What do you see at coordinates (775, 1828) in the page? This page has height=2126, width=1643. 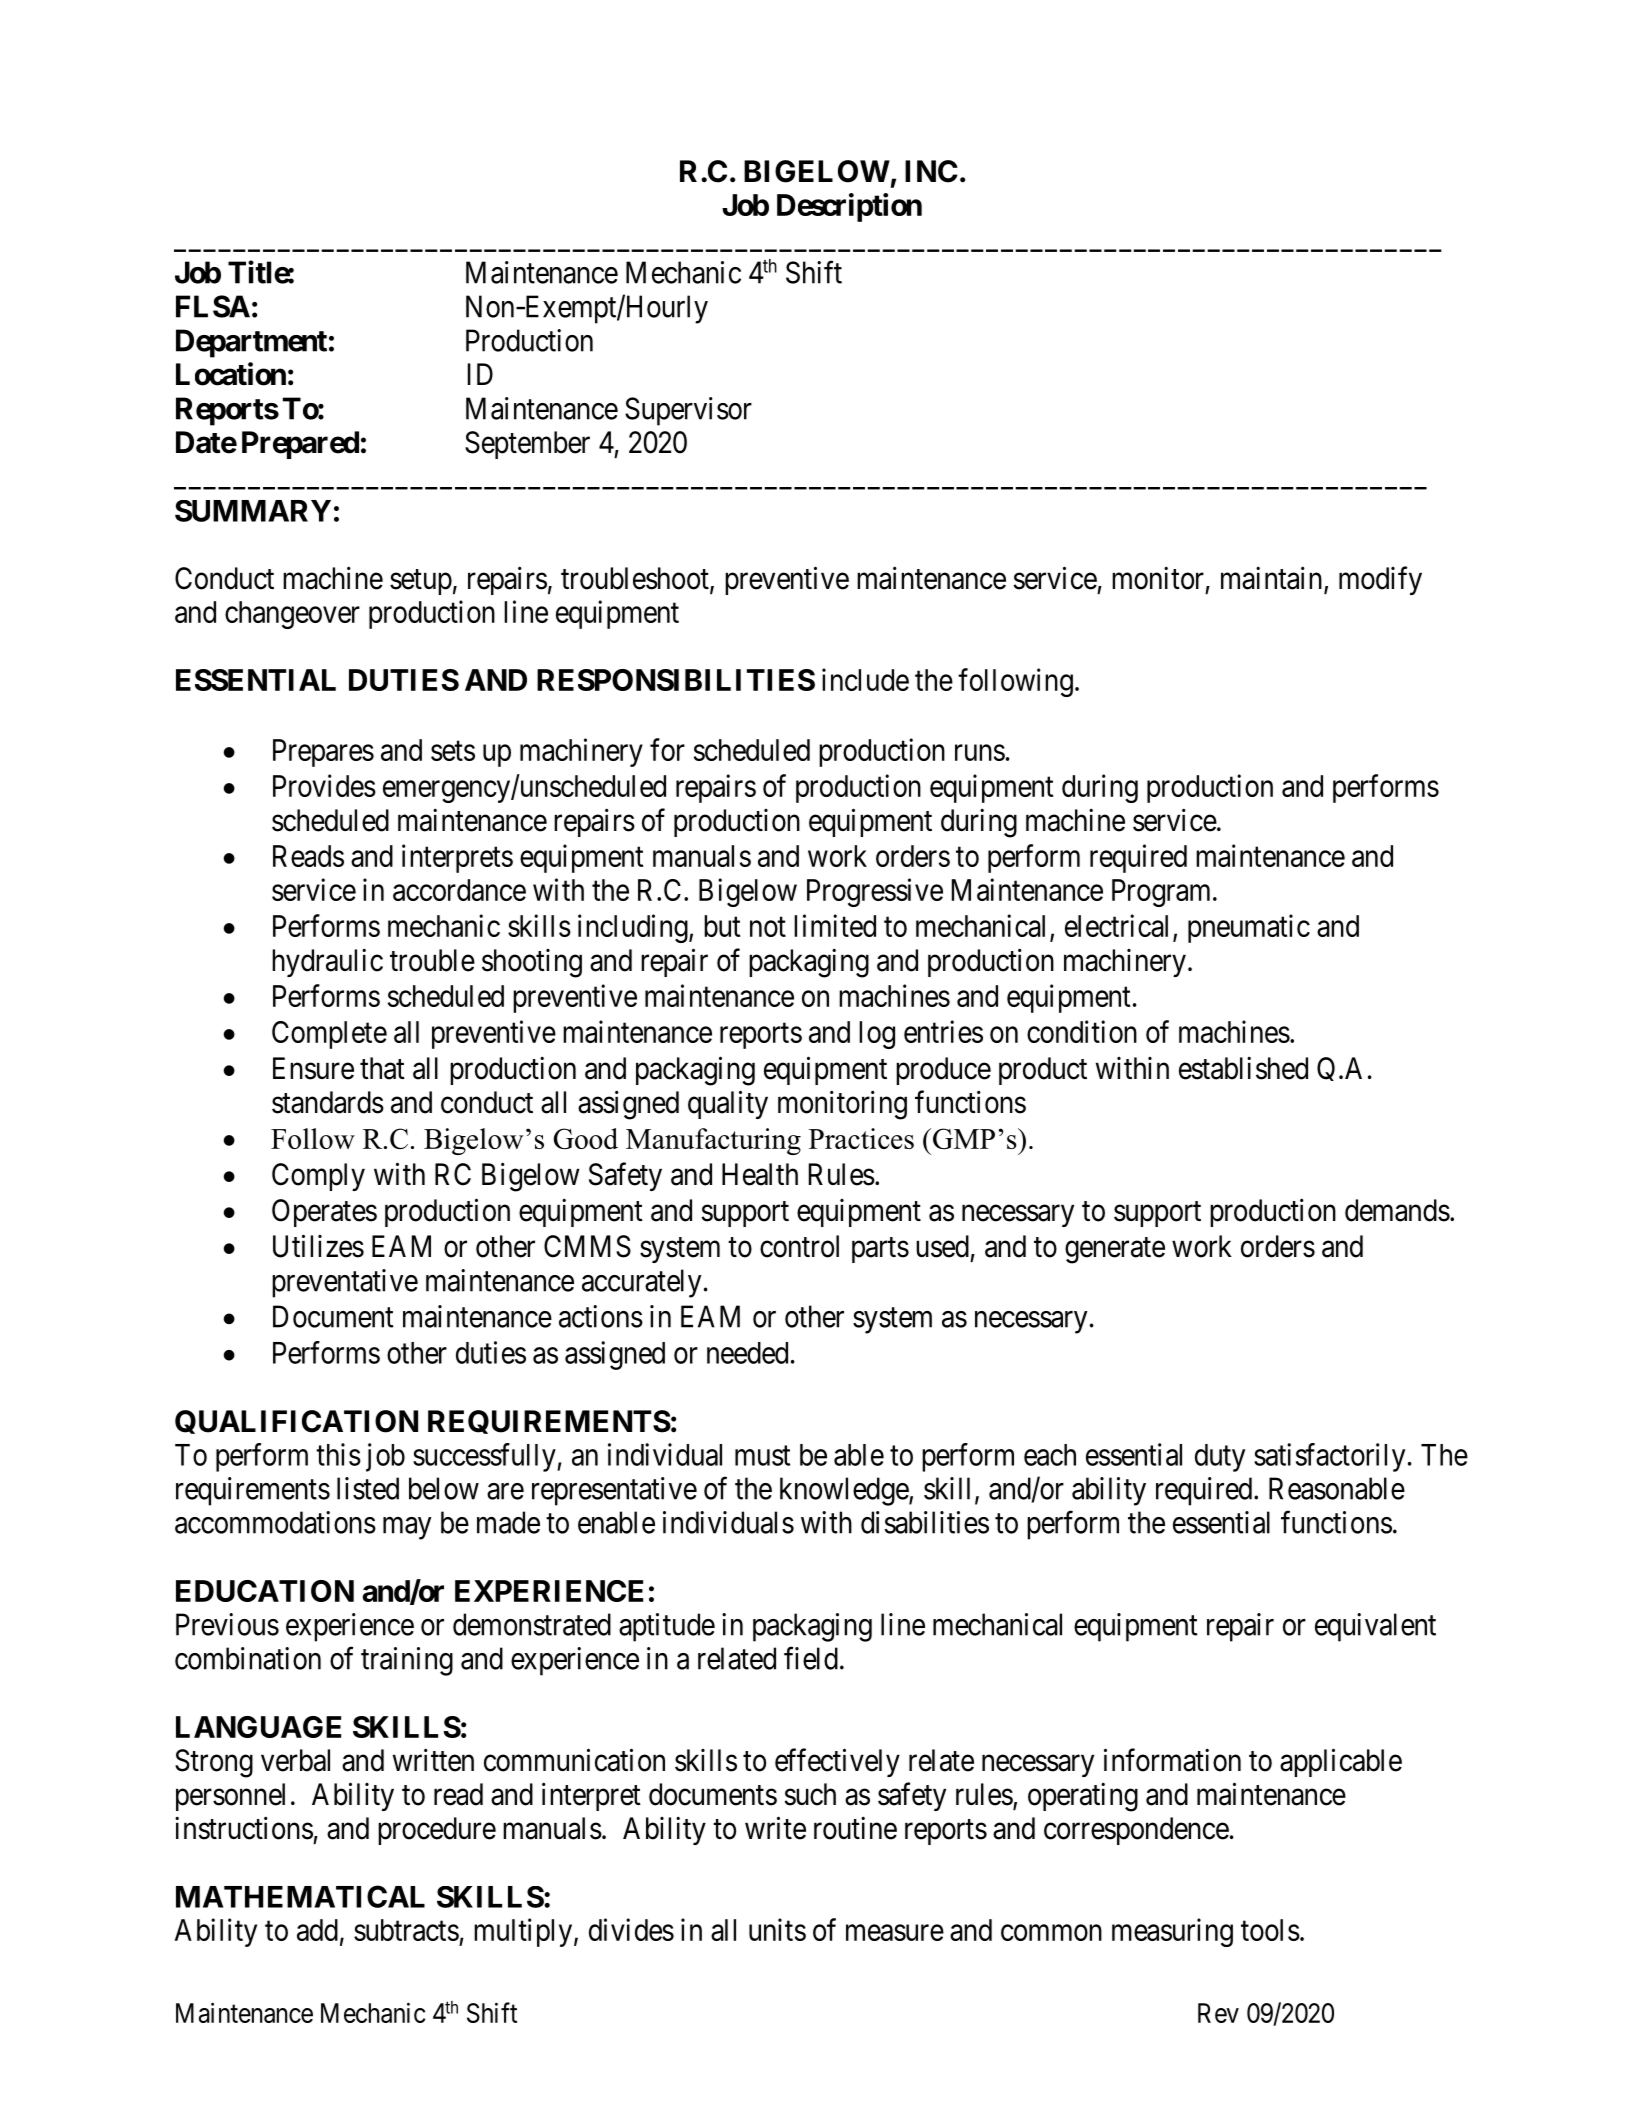 I see `write` at bounding box center [775, 1828].
